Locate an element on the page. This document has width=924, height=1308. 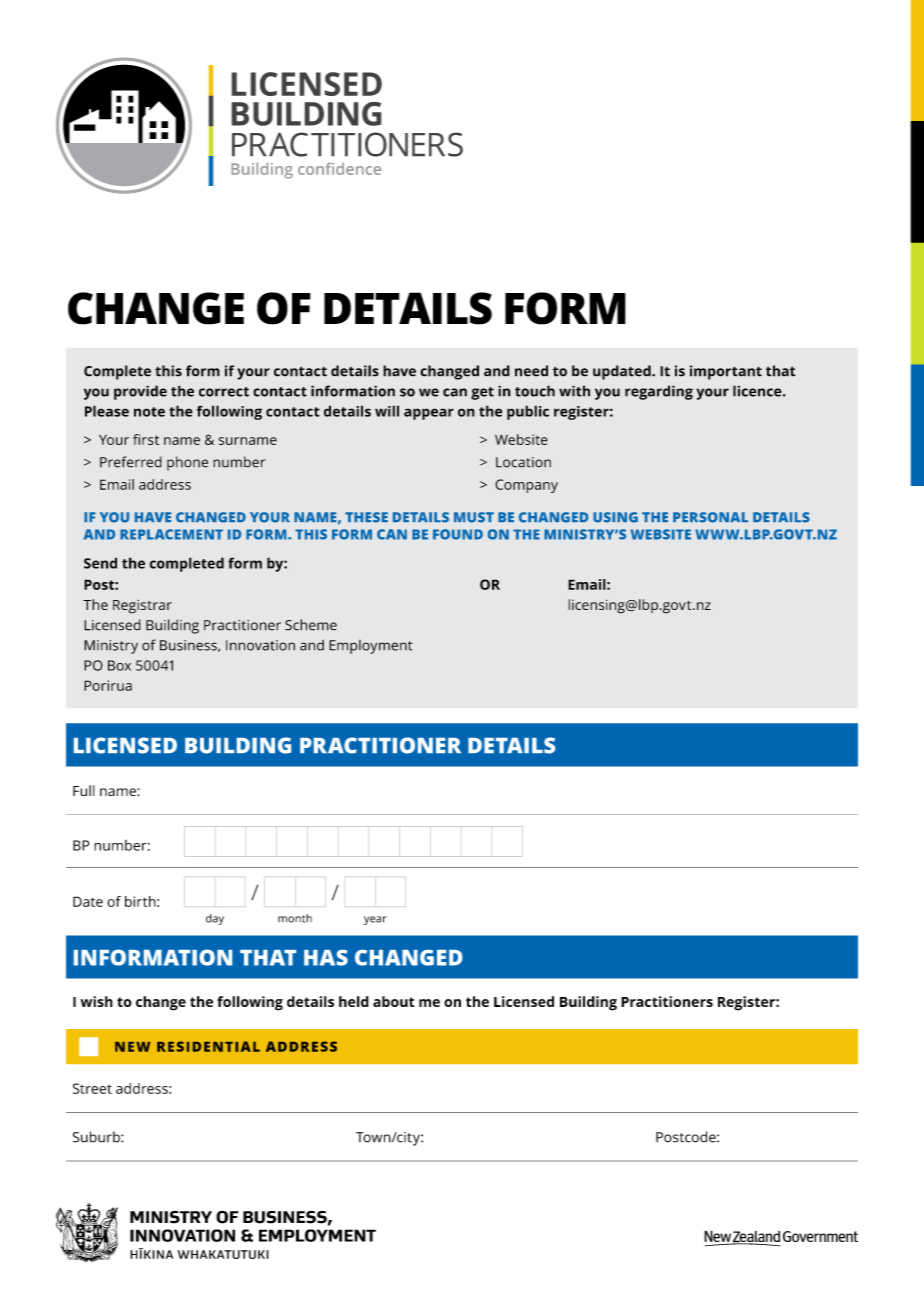
Full is located at coordinates (84, 790).
